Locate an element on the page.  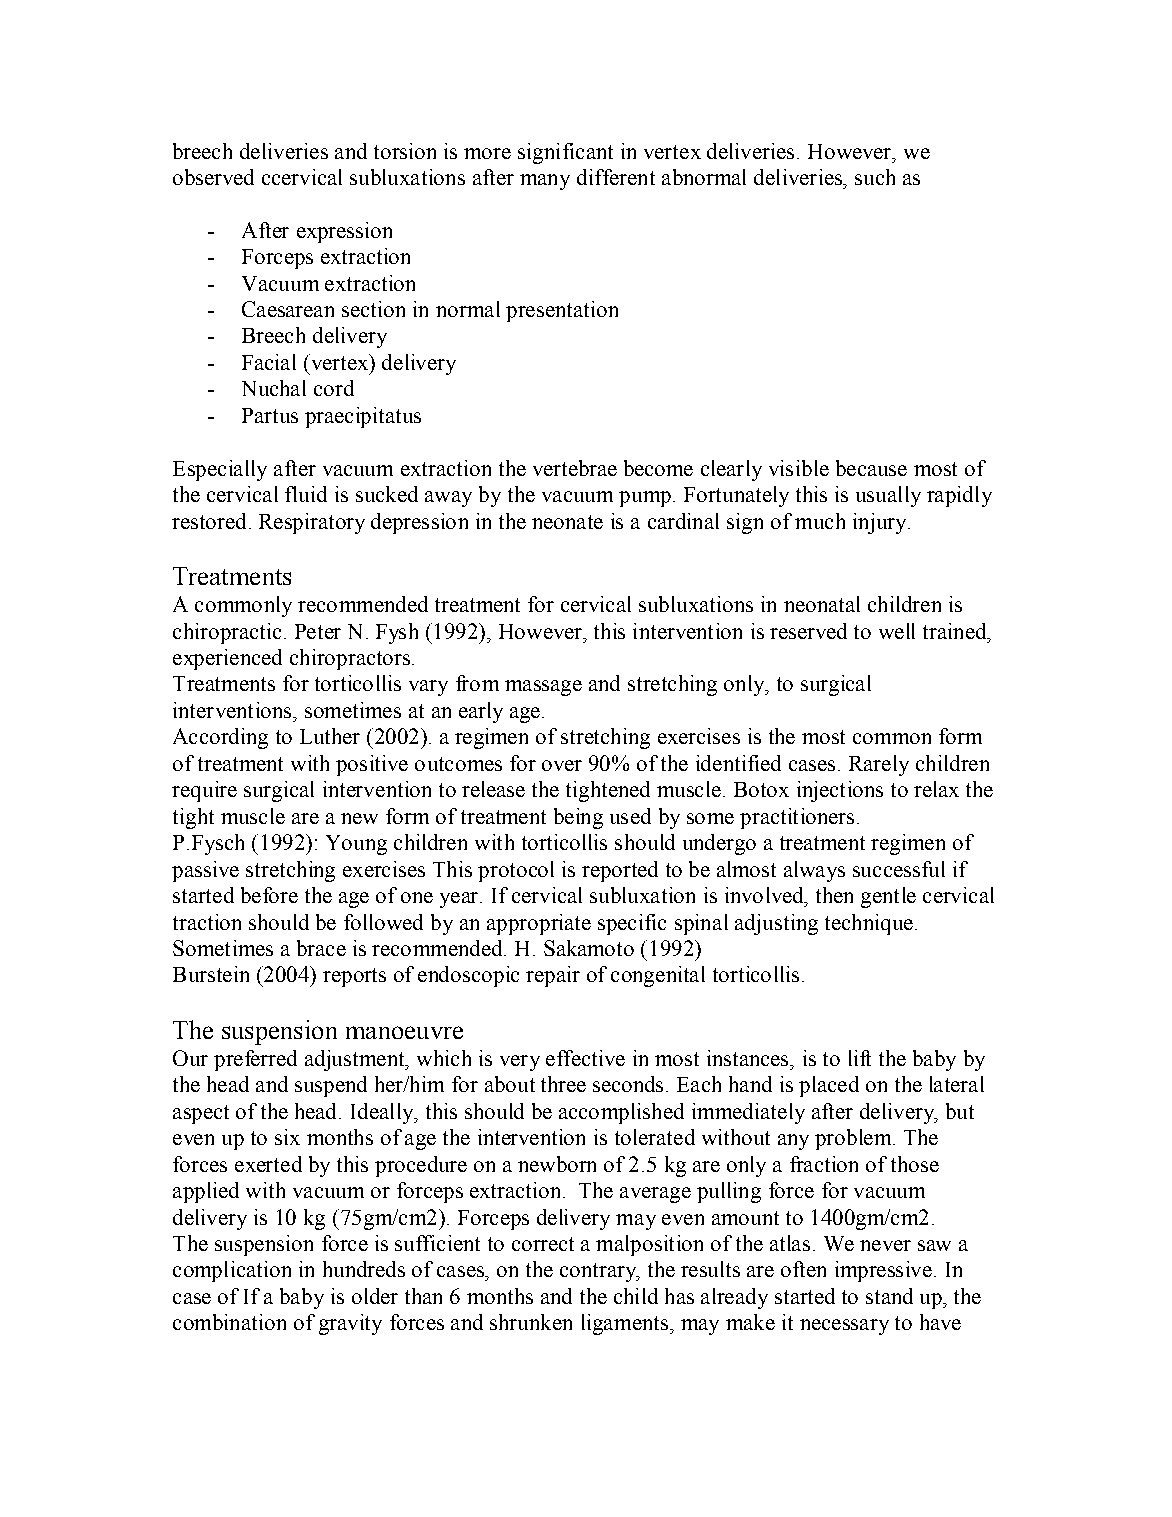
many is located at coordinates (545, 182).
